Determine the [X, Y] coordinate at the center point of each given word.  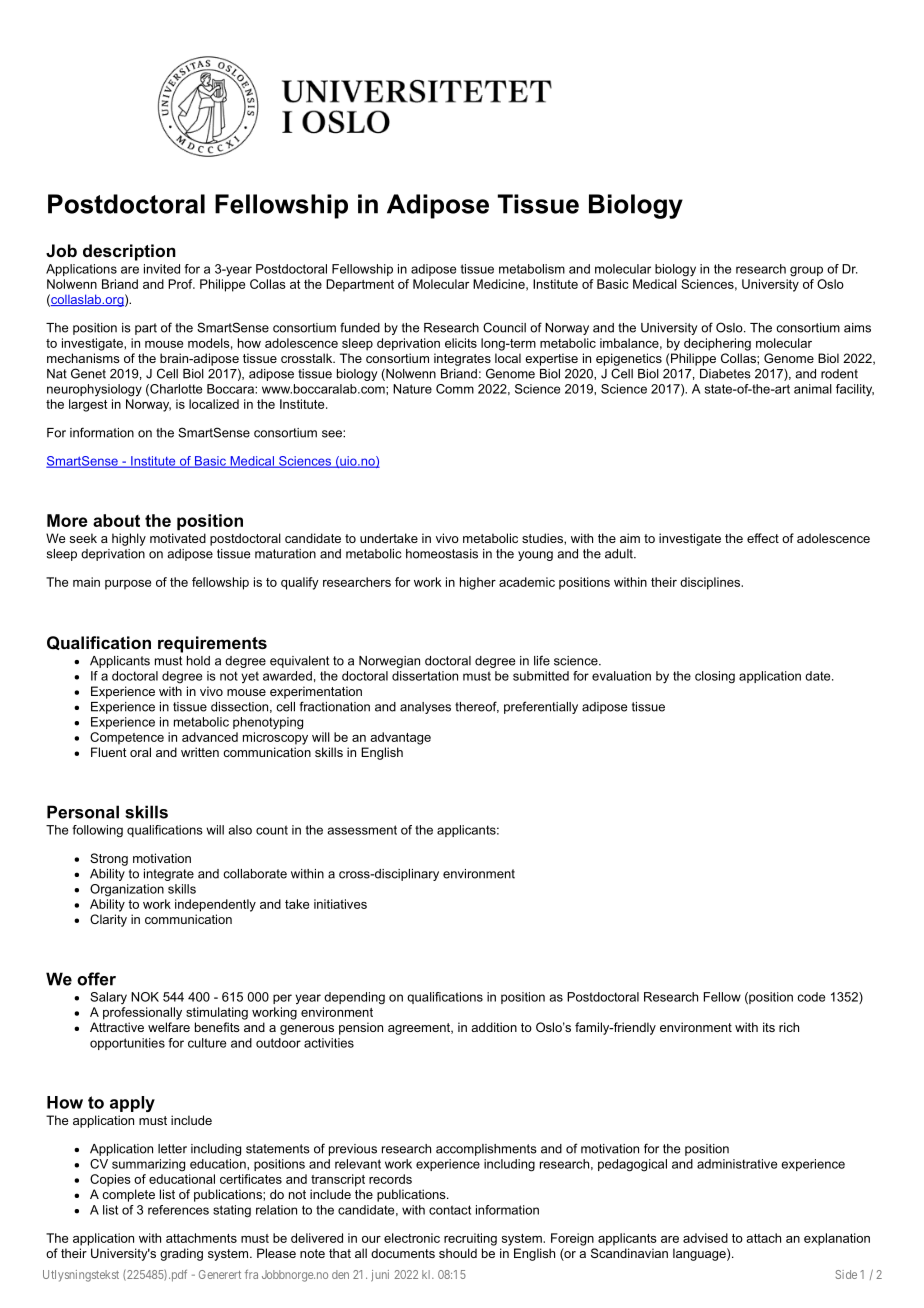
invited [162, 269]
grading [181, 1254]
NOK [145, 997]
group [806, 271]
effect [763, 538]
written [200, 752]
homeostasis [442, 554]
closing [715, 677]
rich [789, 1027]
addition [494, 1027]
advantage [401, 738]
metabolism [532, 269]
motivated [178, 538]
